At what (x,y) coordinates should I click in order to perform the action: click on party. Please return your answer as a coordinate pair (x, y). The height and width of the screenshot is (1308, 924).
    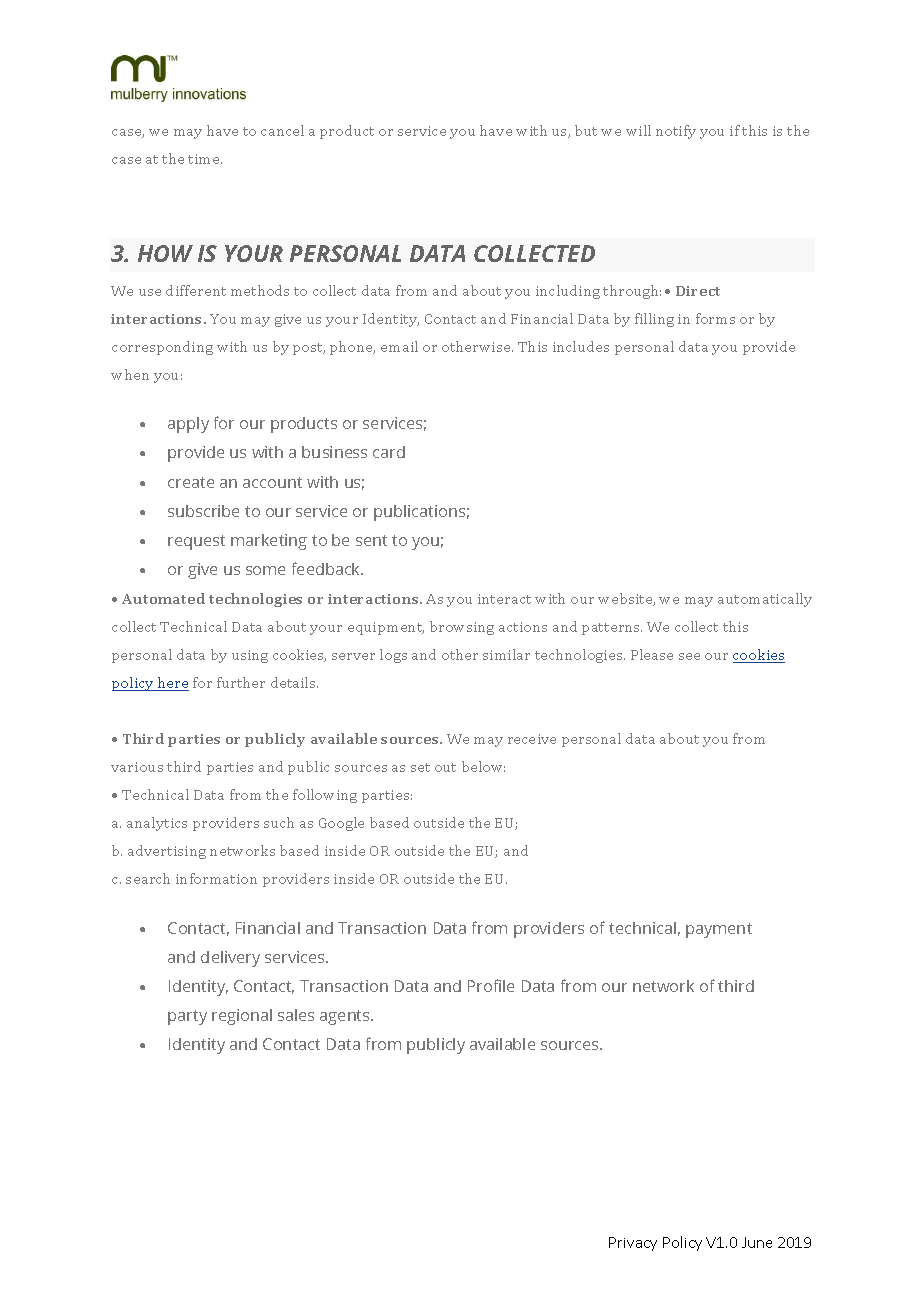
    Looking at the image, I should click on (187, 1017).
